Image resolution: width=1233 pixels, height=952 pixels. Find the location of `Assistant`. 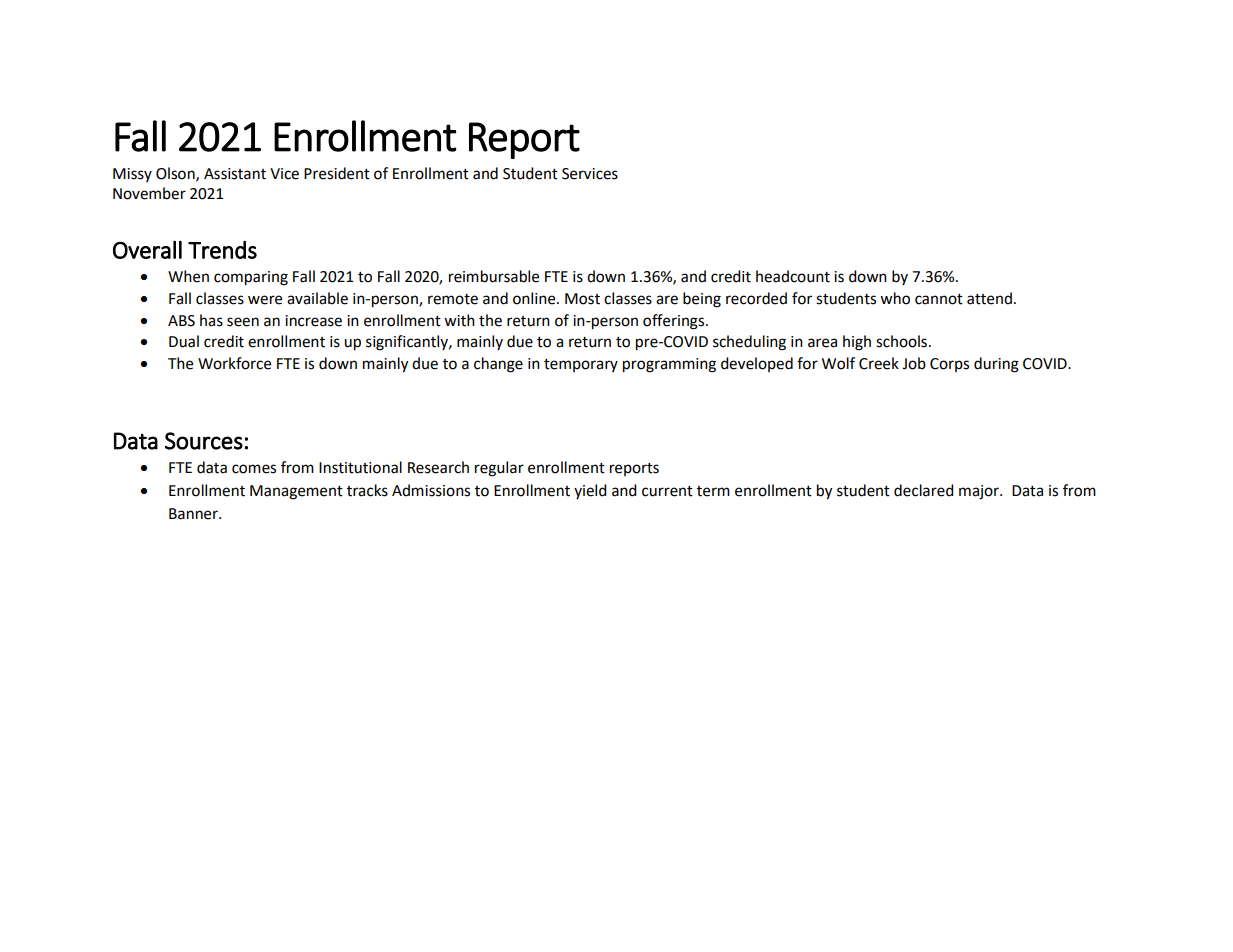

Assistant is located at coordinates (235, 174).
